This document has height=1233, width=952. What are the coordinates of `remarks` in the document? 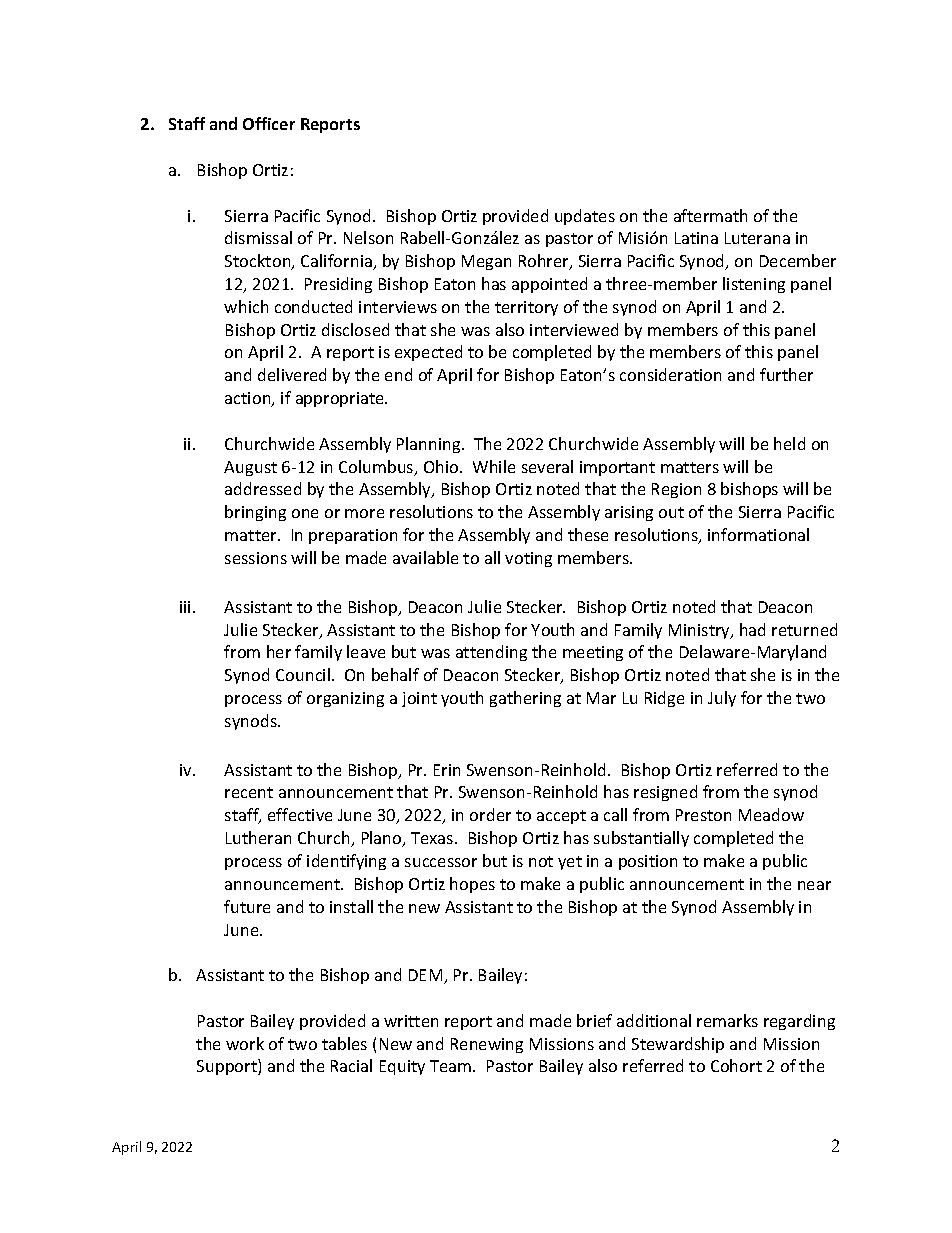 It's located at (727, 1020).
